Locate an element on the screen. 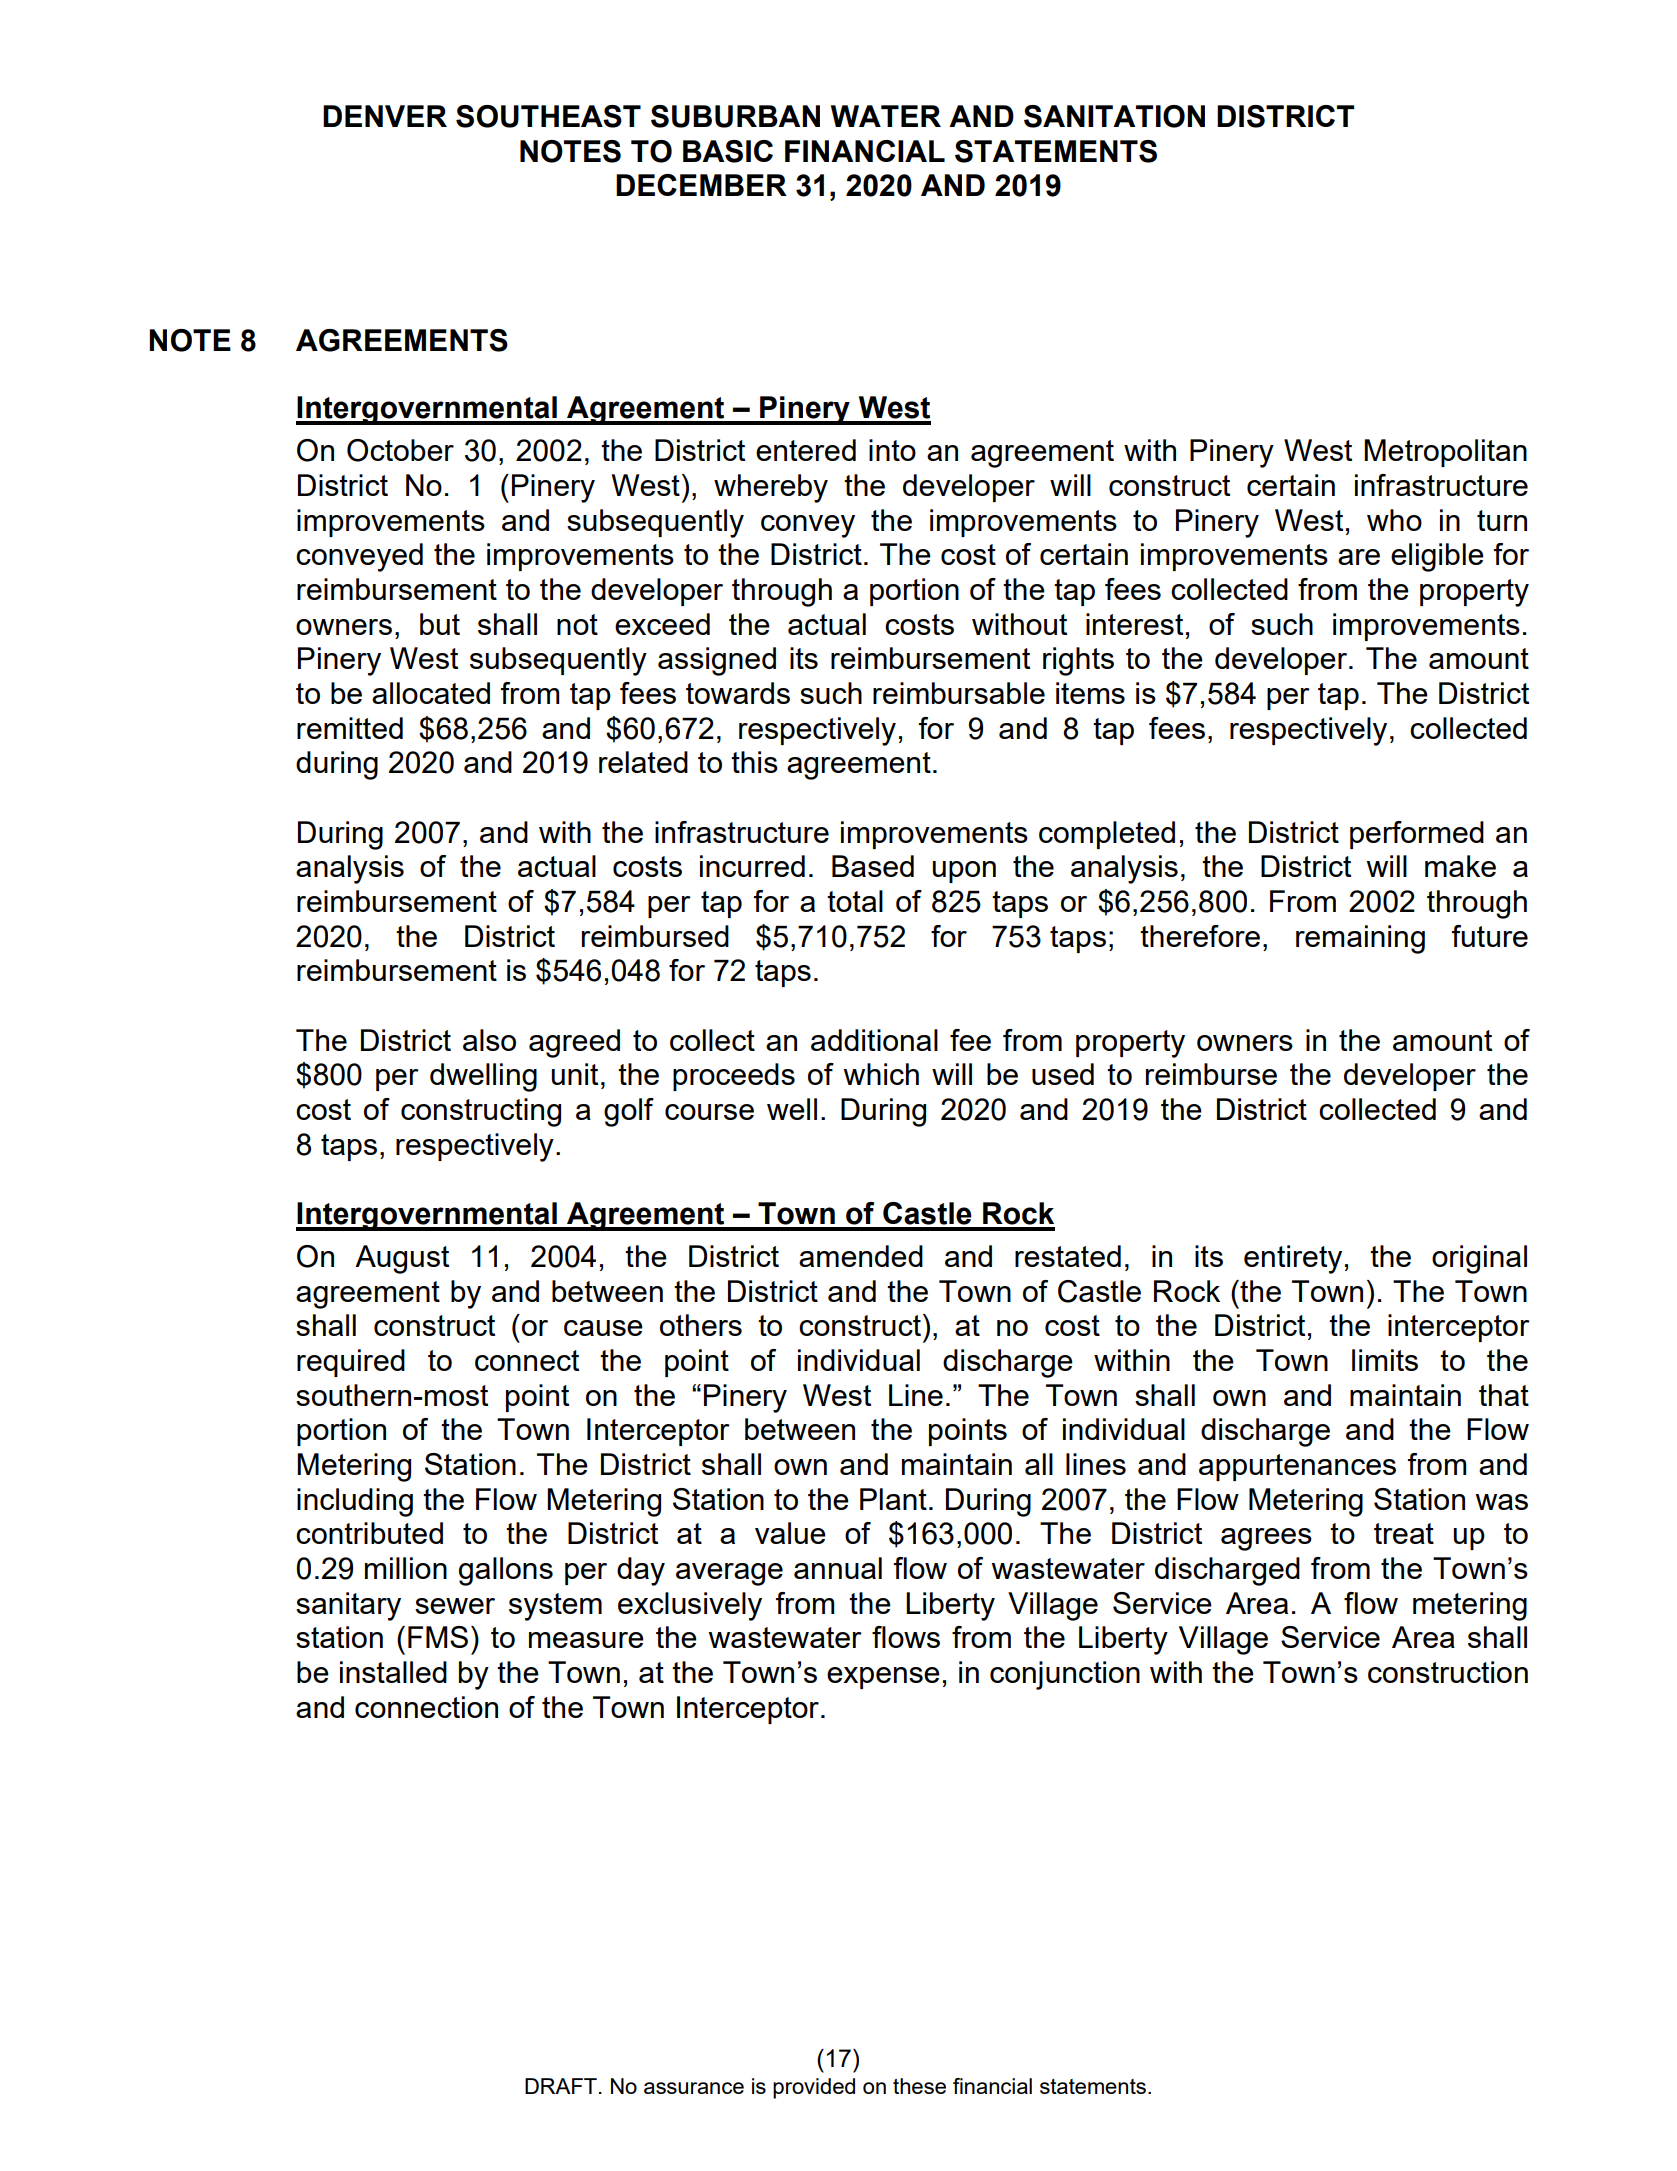  BASIC is located at coordinates (728, 151).
